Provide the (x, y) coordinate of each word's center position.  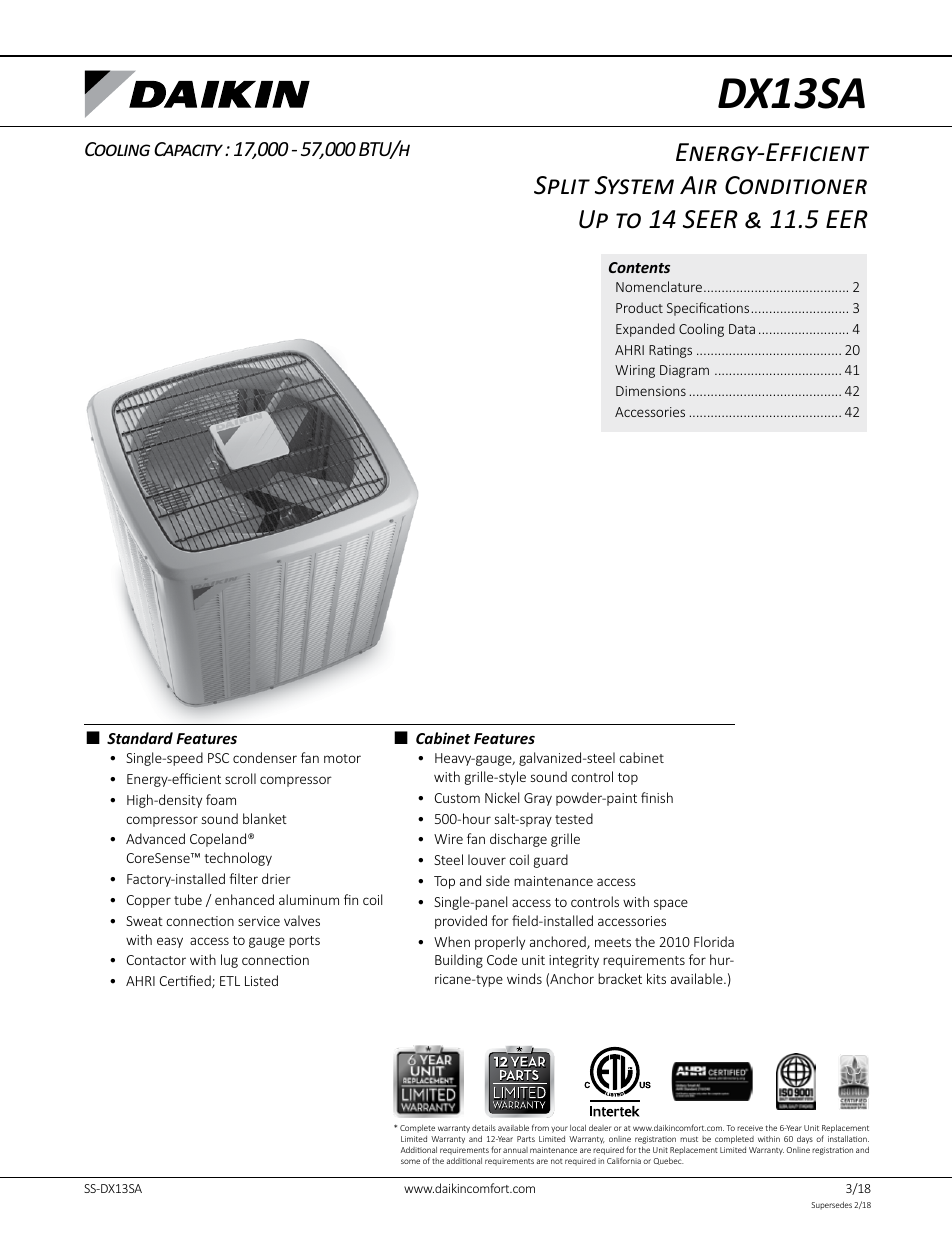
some (410, 1161)
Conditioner (796, 185)
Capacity (188, 149)
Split (562, 185)
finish (657, 797)
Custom (457, 798)
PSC (218, 758)
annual (515, 1150)
